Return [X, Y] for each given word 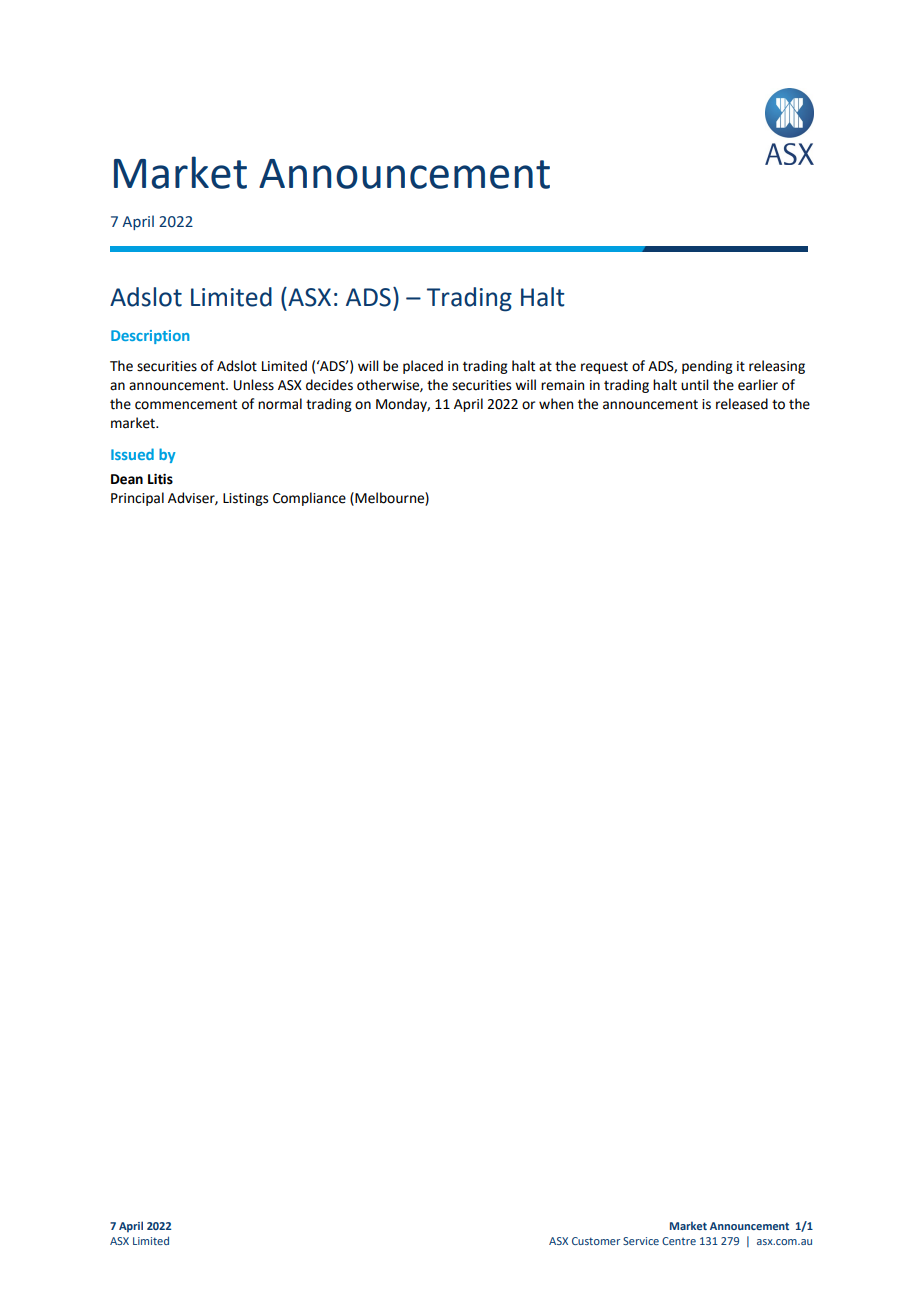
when [556, 404]
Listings [245, 499]
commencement [186, 404]
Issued [132, 454]
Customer [596, 1241]
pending [707, 367]
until [695, 385]
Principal [137, 499]
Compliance [309, 499]
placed [423, 367]
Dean [127, 479]
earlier [758, 385]
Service [641, 1241]
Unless [254, 385]
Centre [679, 1241]
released [742, 404]
